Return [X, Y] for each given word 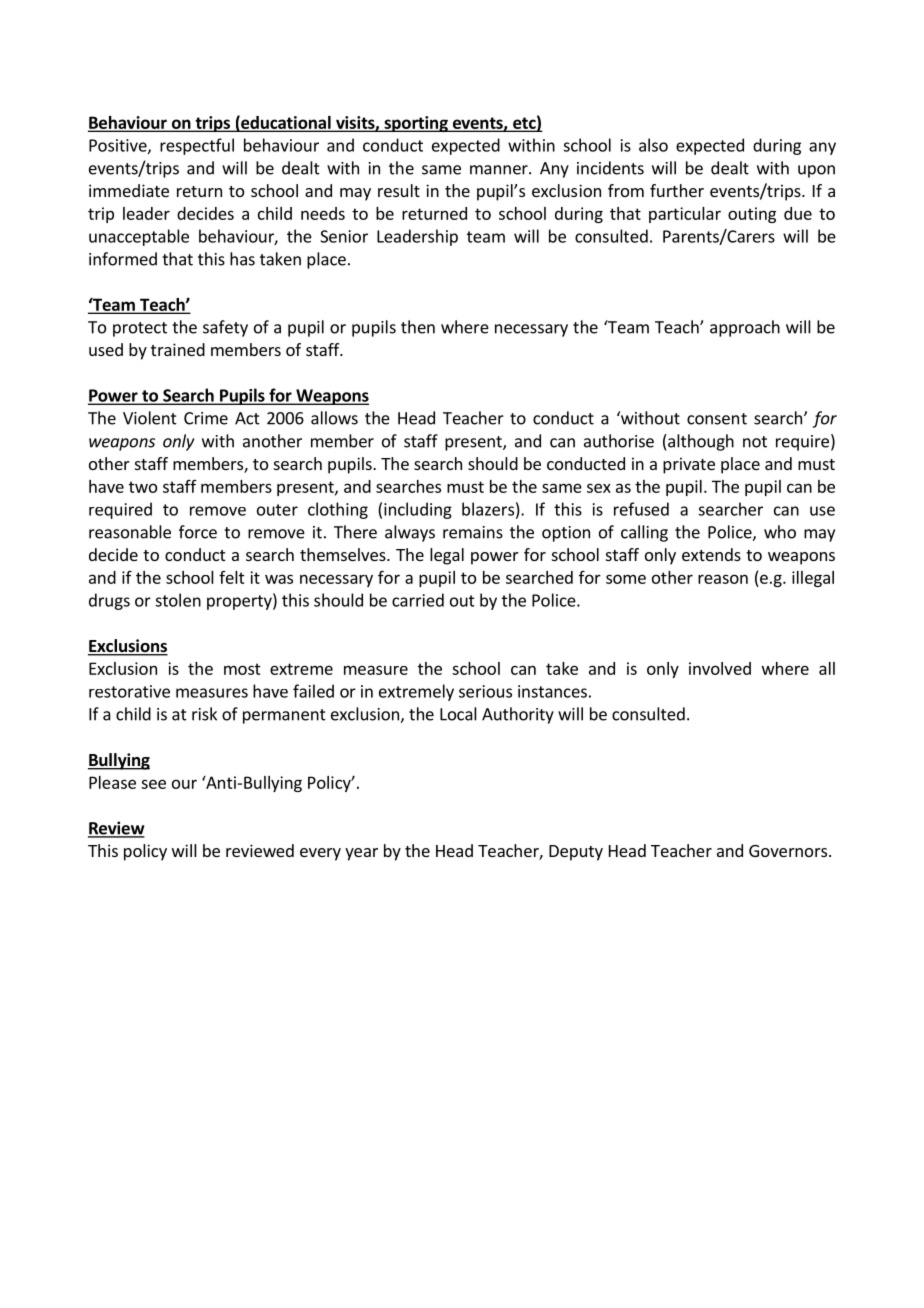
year [361, 854]
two [143, 487]
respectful [197, 146]
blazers [488, 509]
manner [500, 170]
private [689, 465]
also [653, 145]
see [153, 784]
